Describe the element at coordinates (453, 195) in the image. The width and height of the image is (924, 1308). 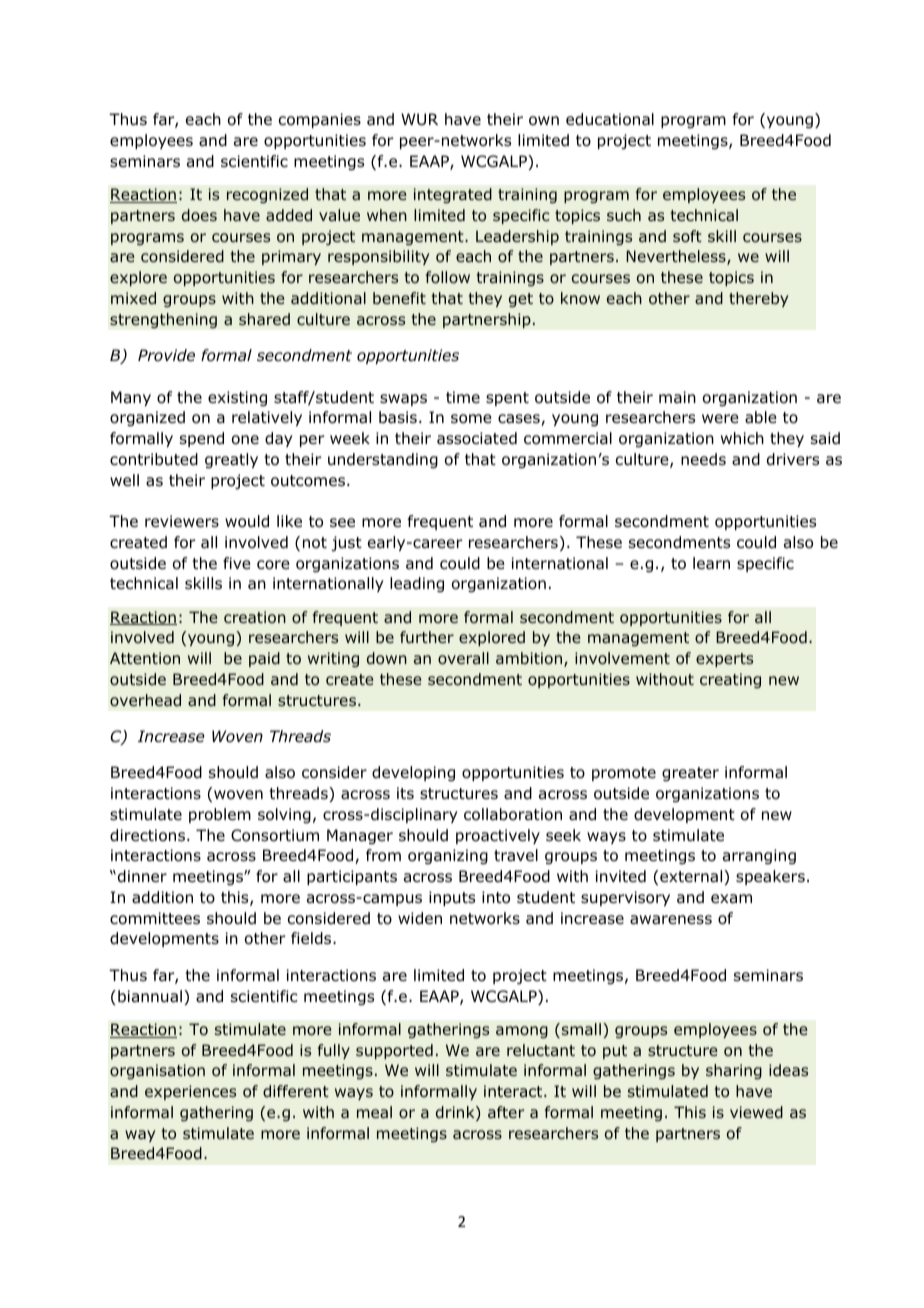
I see `integrated` at that location.
